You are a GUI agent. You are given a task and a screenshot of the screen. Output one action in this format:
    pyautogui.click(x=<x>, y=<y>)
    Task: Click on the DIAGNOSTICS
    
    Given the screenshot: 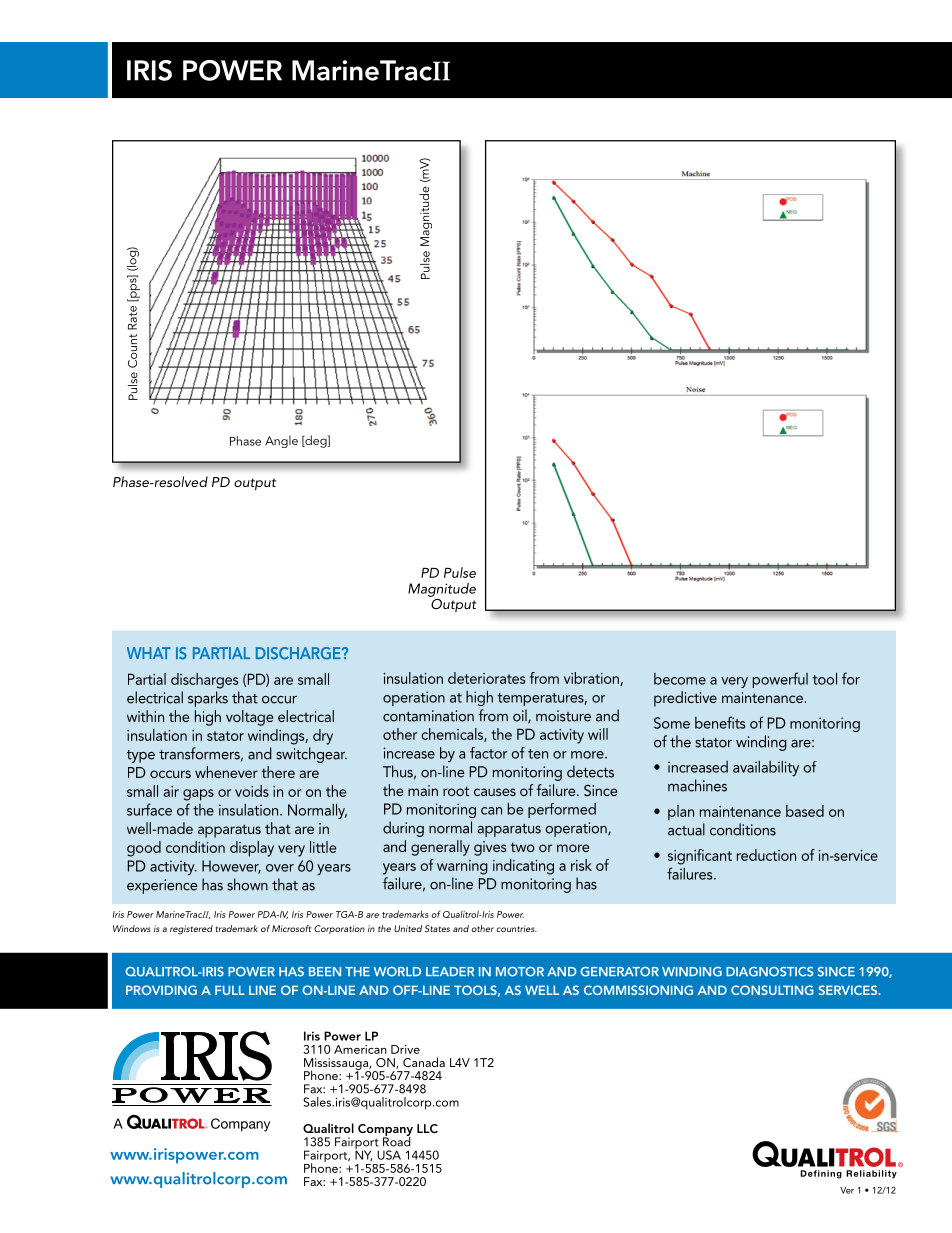 What is the action you would take?
    pyautogui.click(x=770, y=972)
